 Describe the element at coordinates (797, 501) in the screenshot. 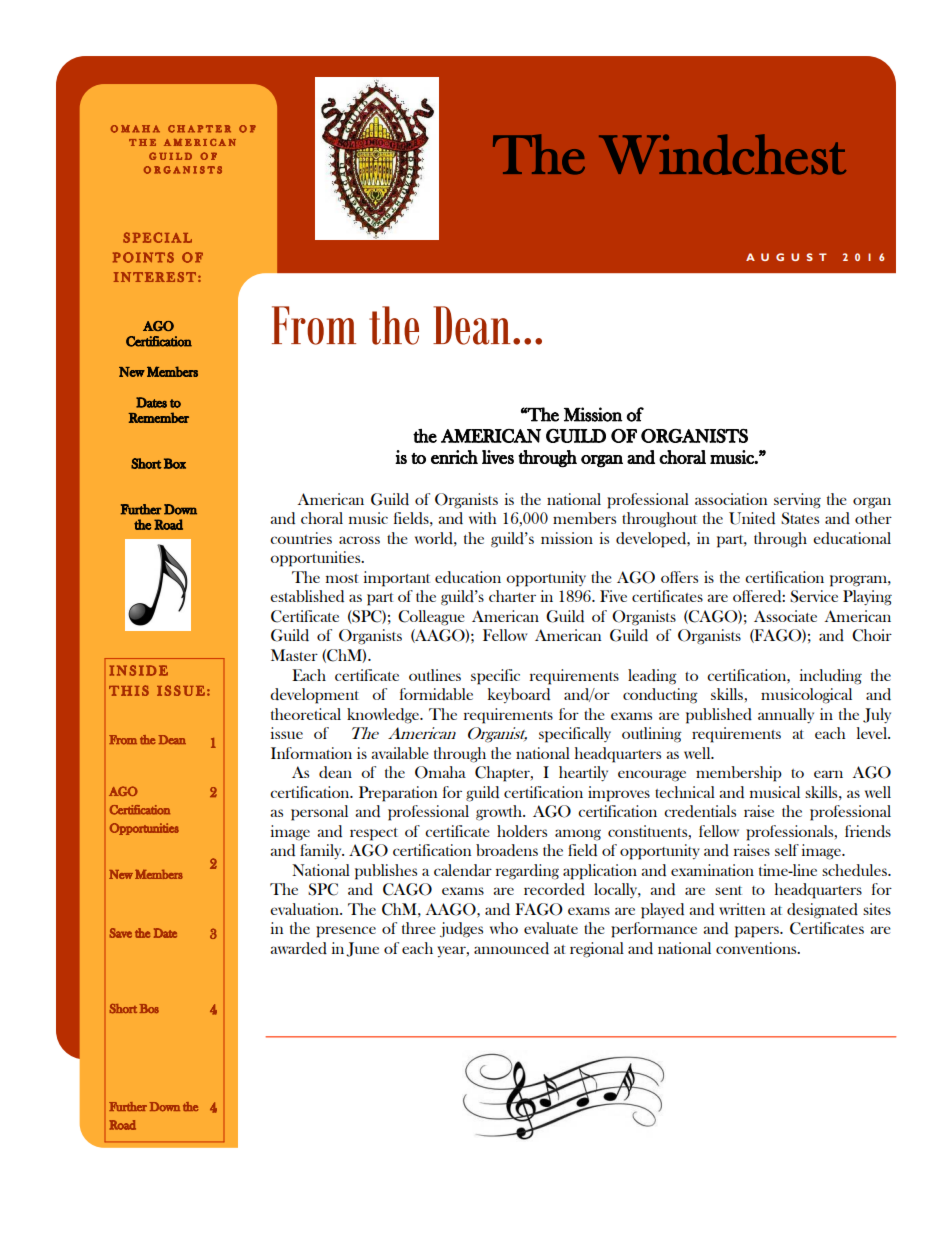

I see `serving` at that location.
